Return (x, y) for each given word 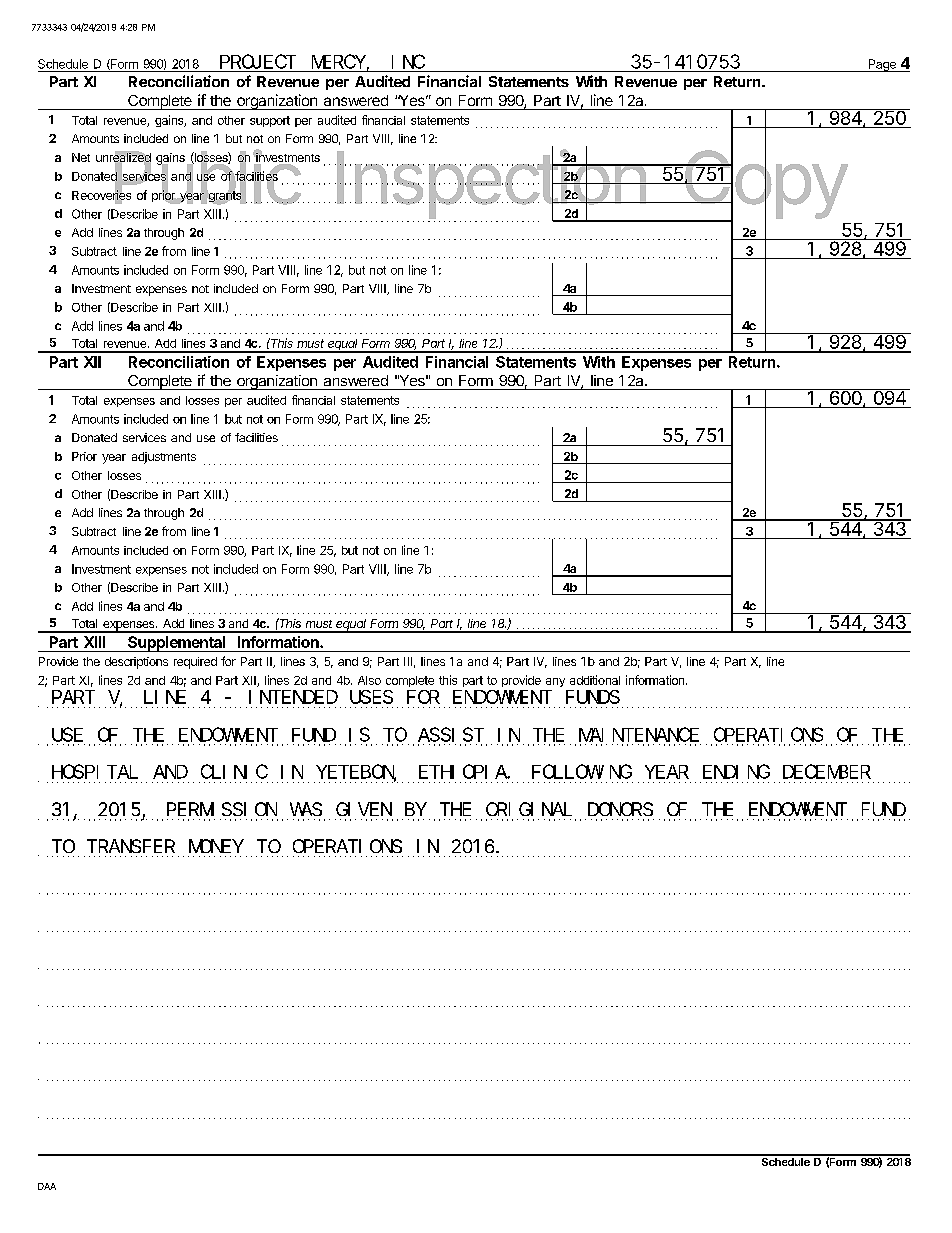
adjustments (164, 458)
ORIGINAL (529, 809)
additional (595, 680)
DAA (47, 1186)
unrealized (123, 158)
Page (882, 65)
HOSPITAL (95, 772)
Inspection (491, 185)
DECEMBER (827, 772)
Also (369, 680)
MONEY (216, 846)
